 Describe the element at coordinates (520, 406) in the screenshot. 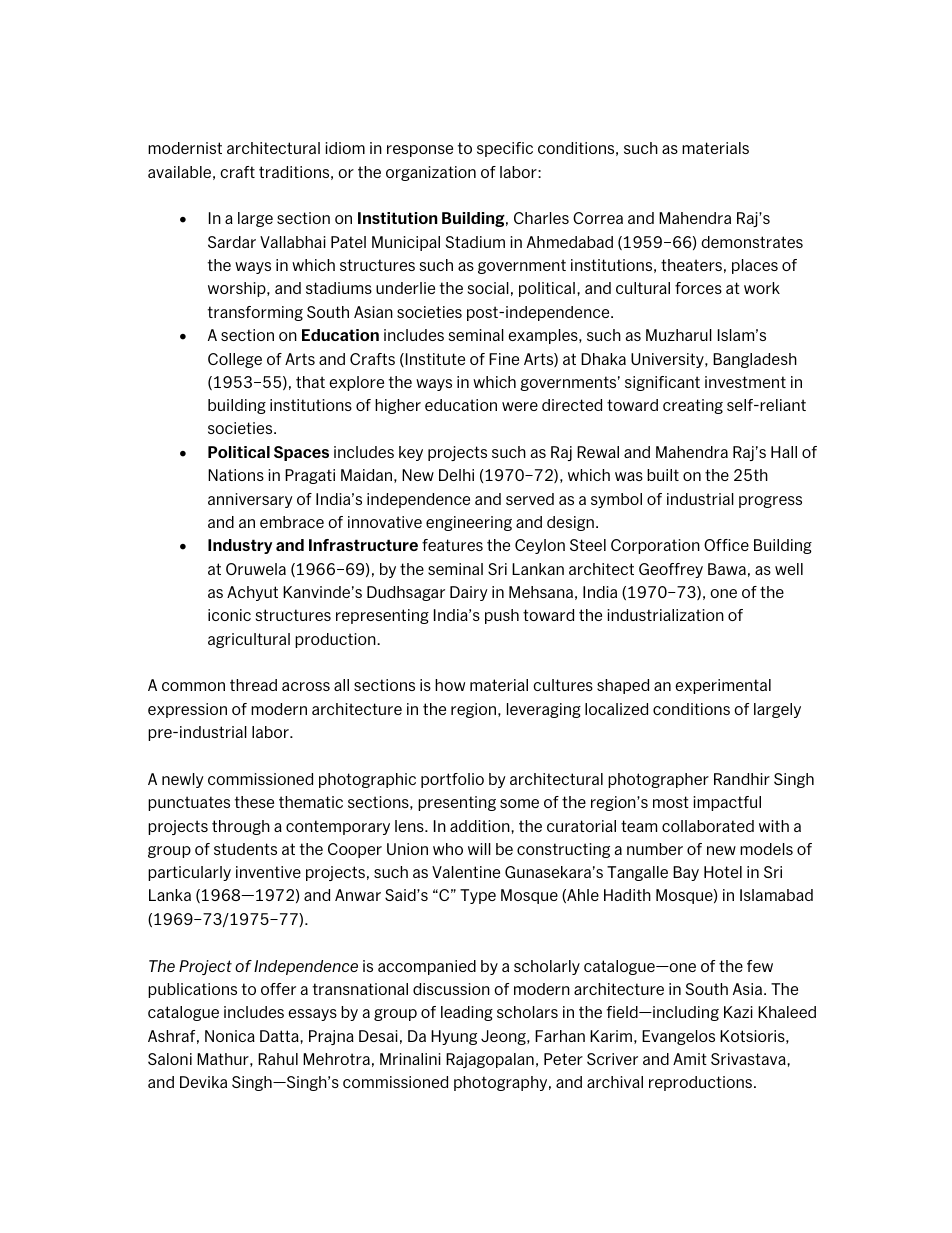

I see `were` at that location.
